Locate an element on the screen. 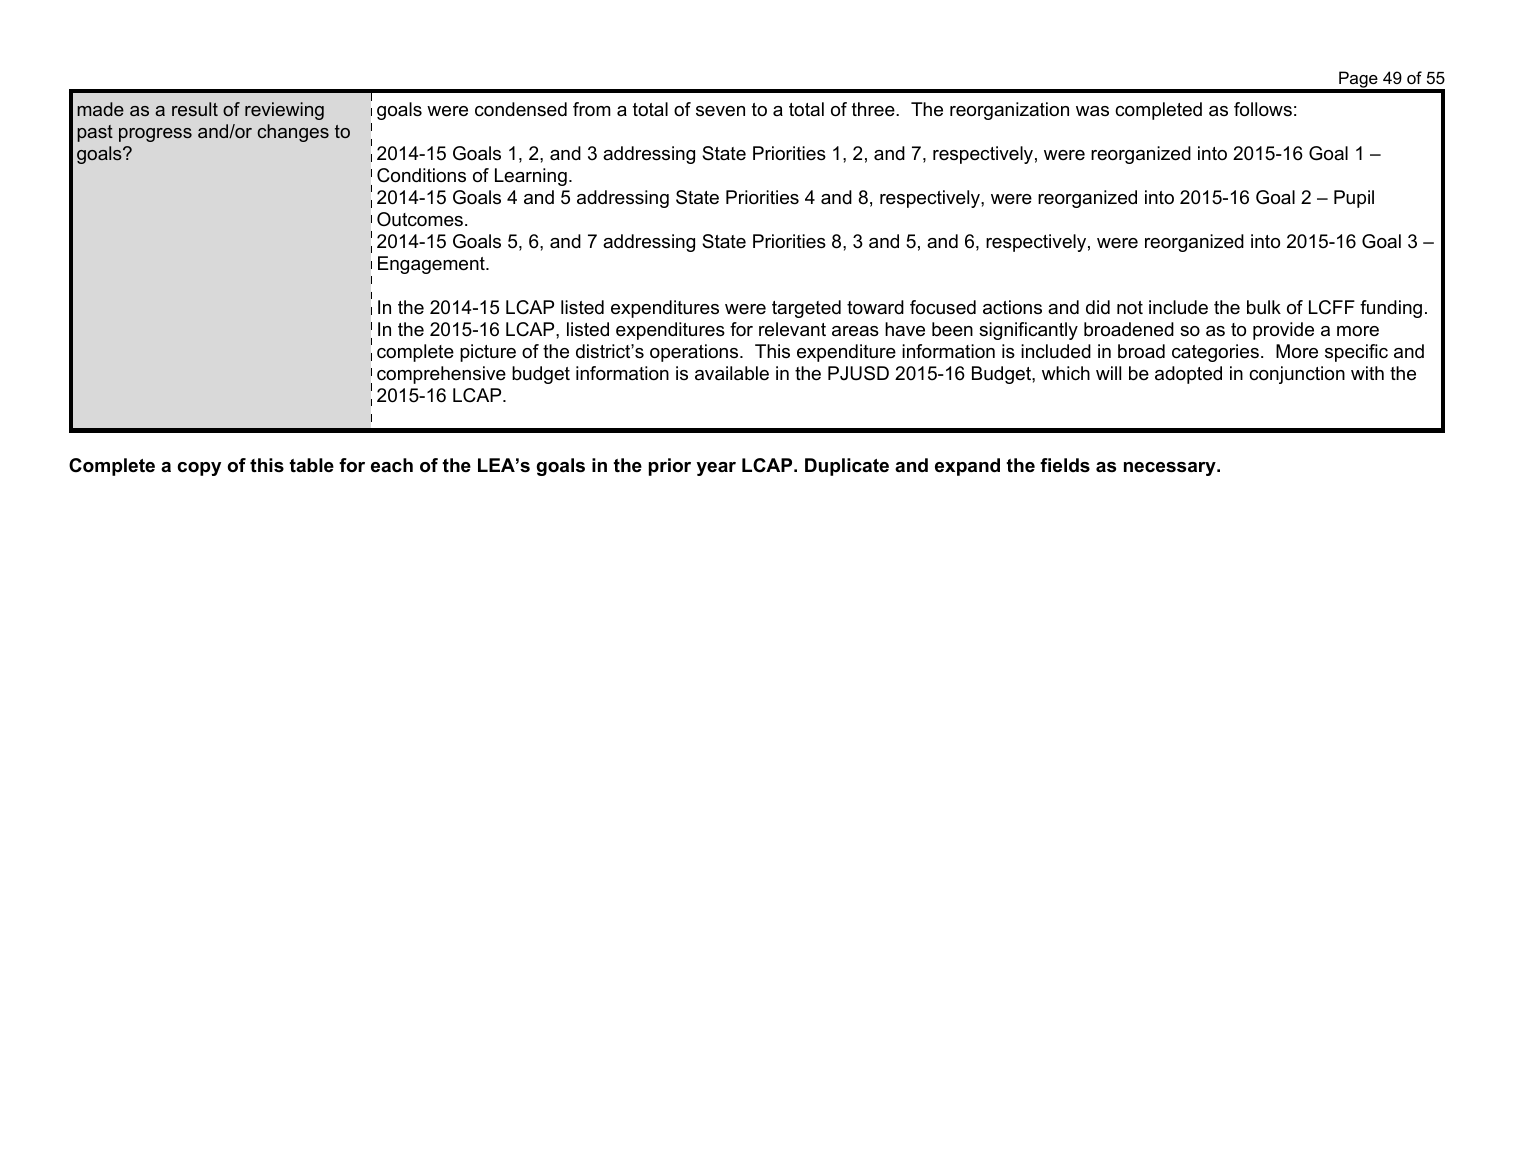 The width and height of the screenshot is (1514, 1170). year is located at coordinates (716, 469).
